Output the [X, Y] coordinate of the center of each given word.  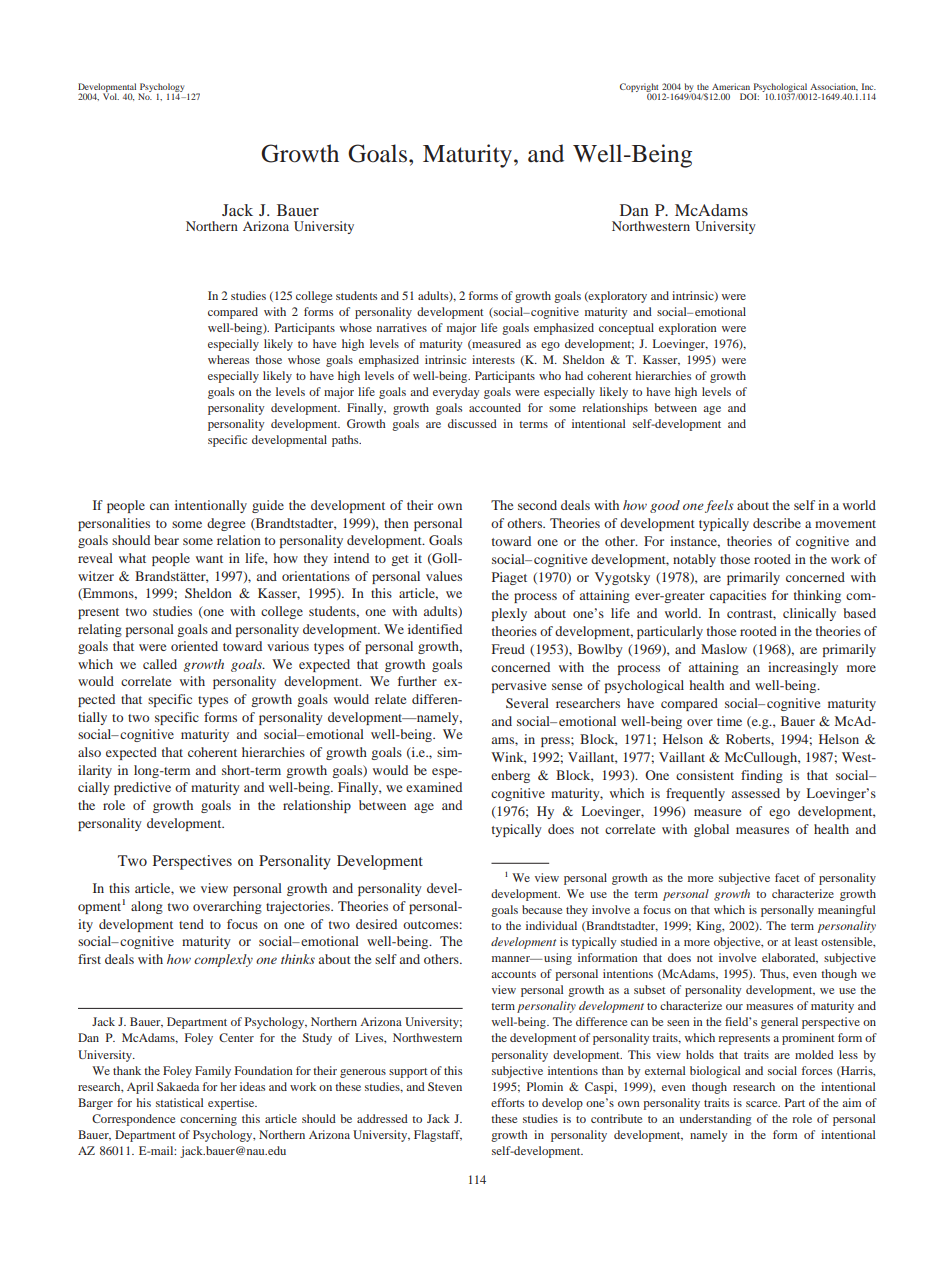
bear [166, 540]
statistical [179, 1102]
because [542, 909]
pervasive [519, 686]
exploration [688, 329]
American [731, 86]
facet [787, 877]
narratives [402, 327]
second [537, 505]
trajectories [299, 907]
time [729, 721]
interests [493, 359]
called [160, 664]
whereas [228, 359]
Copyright [640, 89]
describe [777, 523]
